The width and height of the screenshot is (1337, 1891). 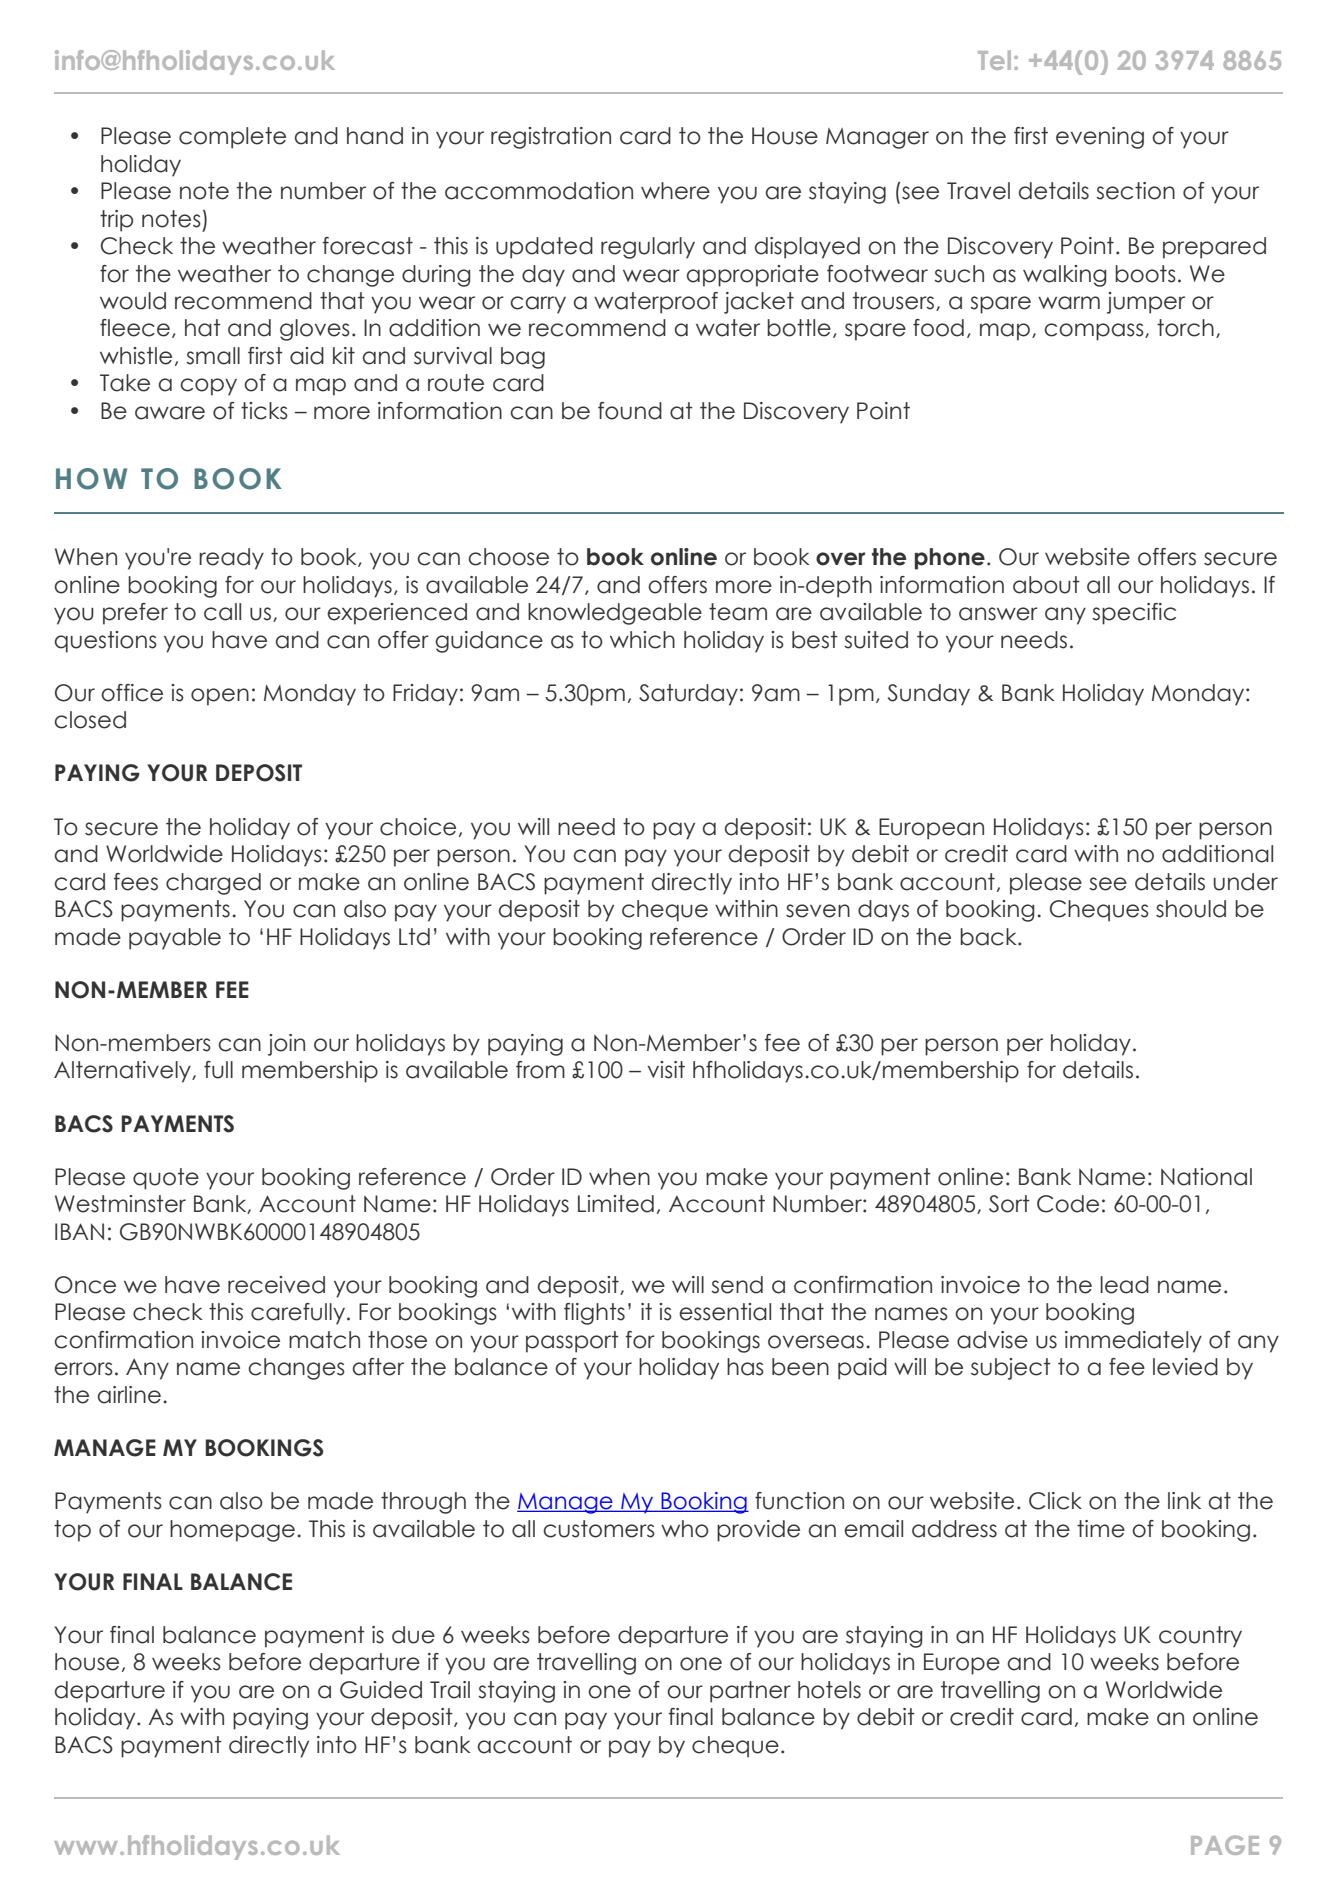 I want to click on Guided, so click(x=381, y=1690).
